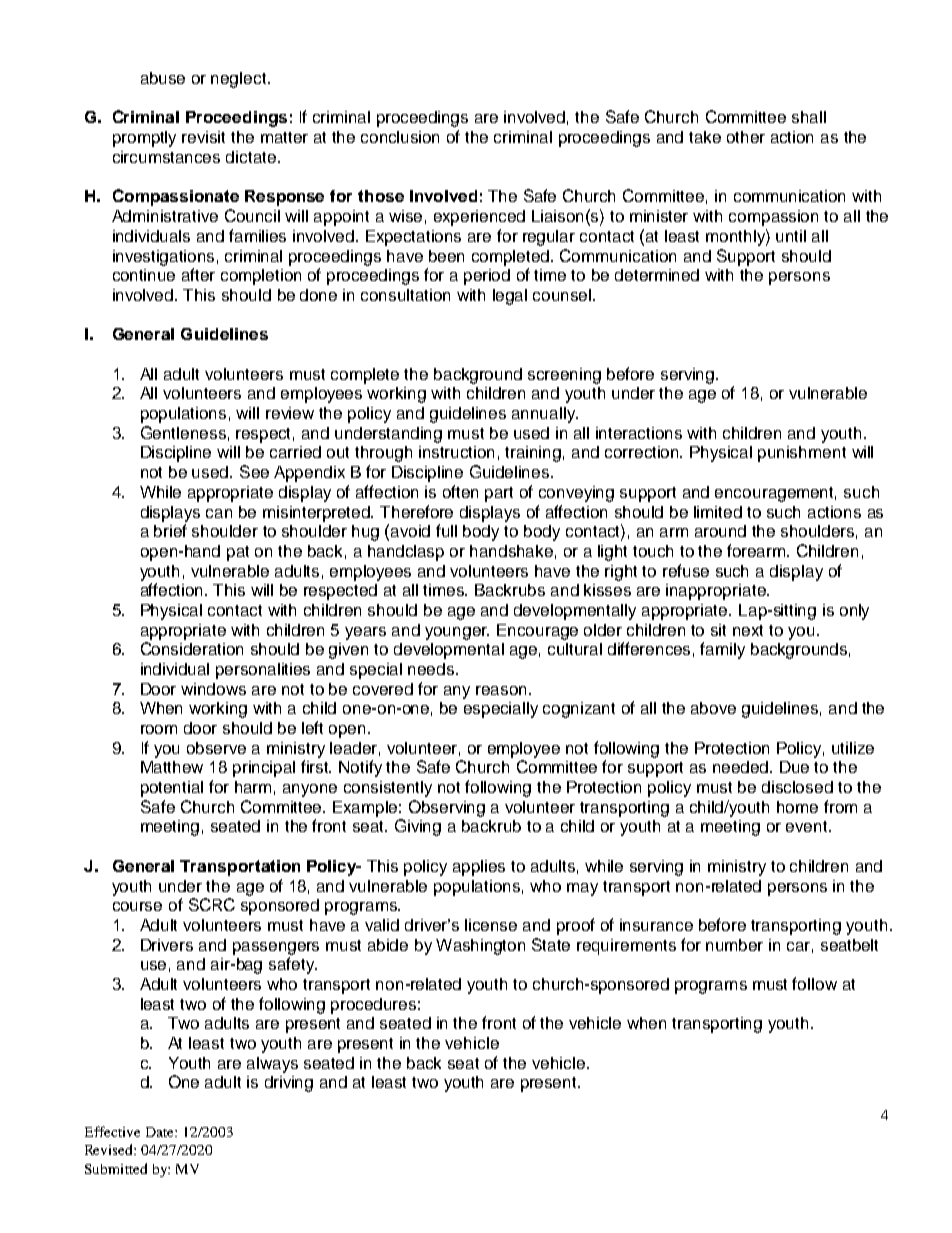 The height and width of the document is (1233, 952). Describe the element at coordinates (112, 1131) in the document. I see `Effective` at that location.
